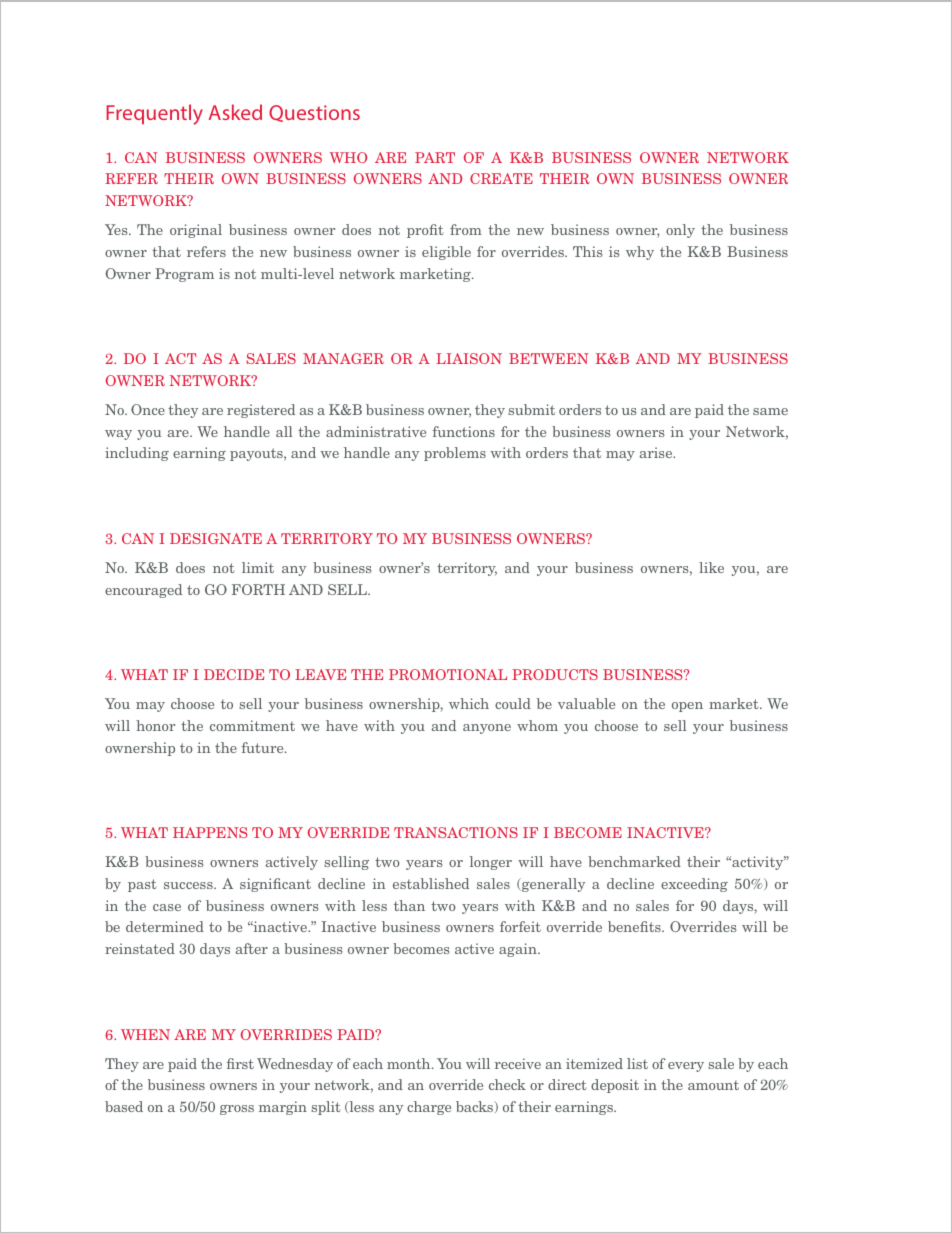  I want to click on first, so click(240, 1063).
